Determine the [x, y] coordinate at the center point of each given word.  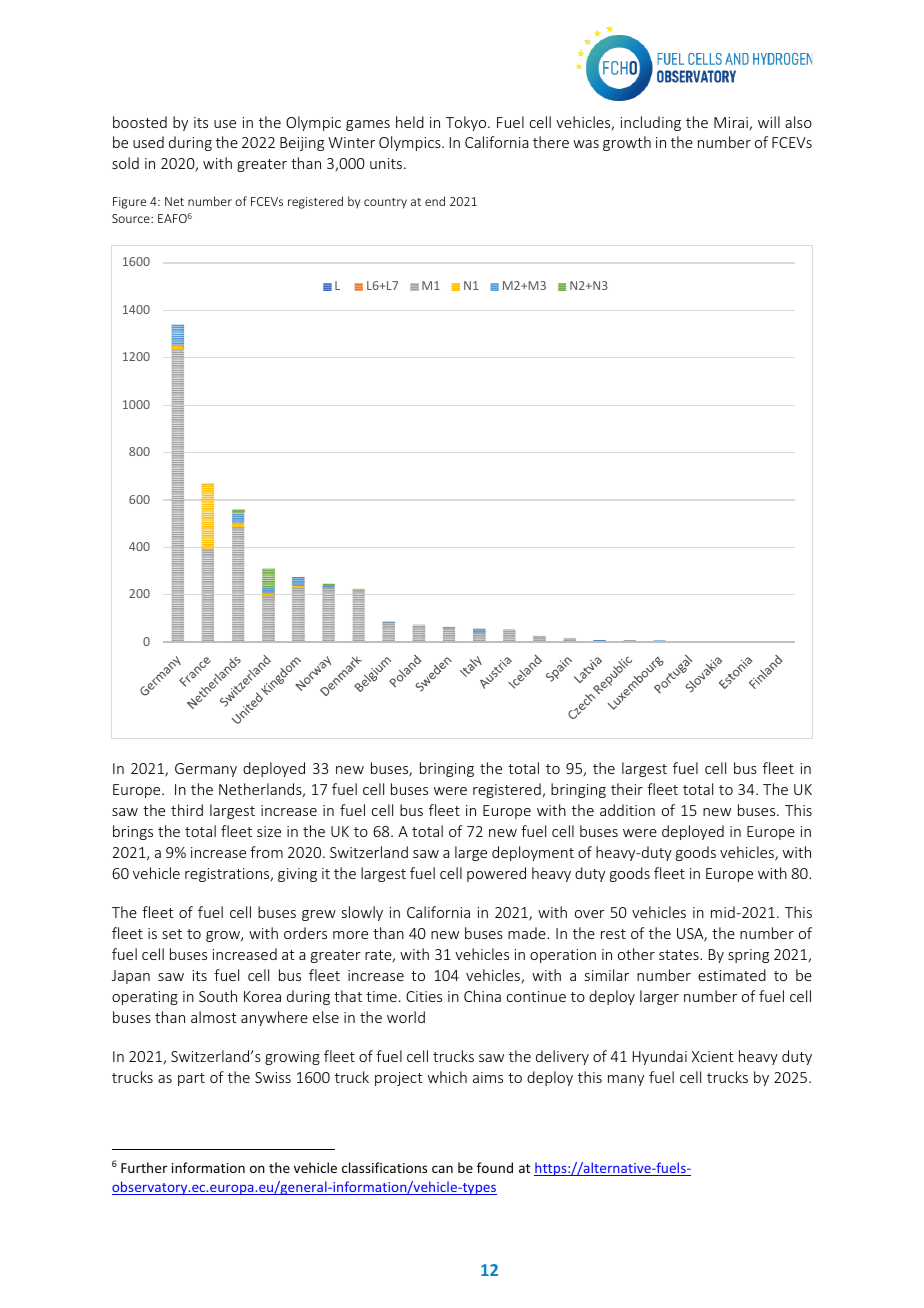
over [590, 914]
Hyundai [660, 1057]
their [627, 789]
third [187, 810]
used [148, 142]
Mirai [732, 124]
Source [132, 218]
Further [144, 1167]
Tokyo [467, 123]
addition [627, 810]
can [442, 1169]
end [435, 201]
